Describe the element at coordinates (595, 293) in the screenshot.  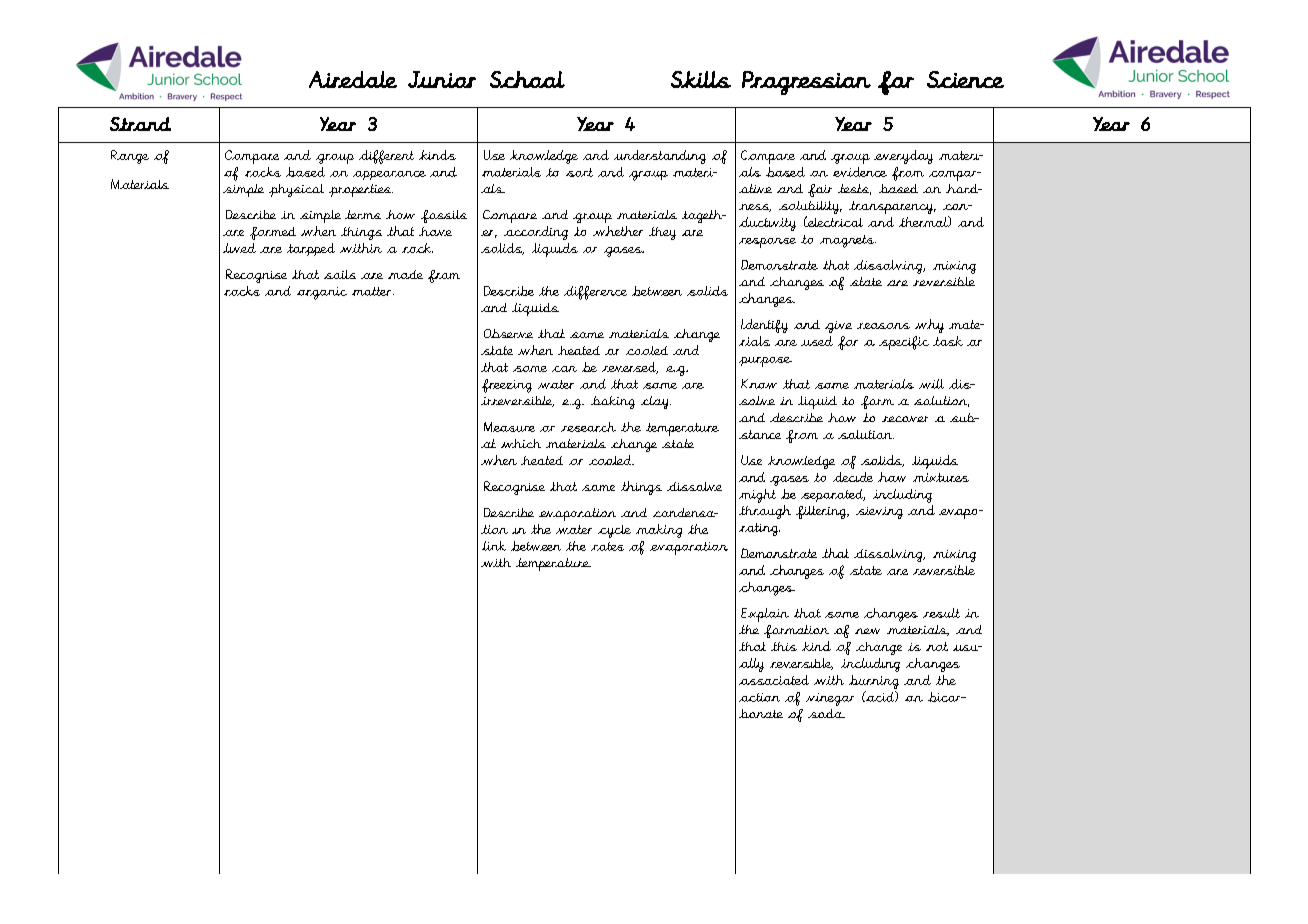
I see `difference` at that location.
